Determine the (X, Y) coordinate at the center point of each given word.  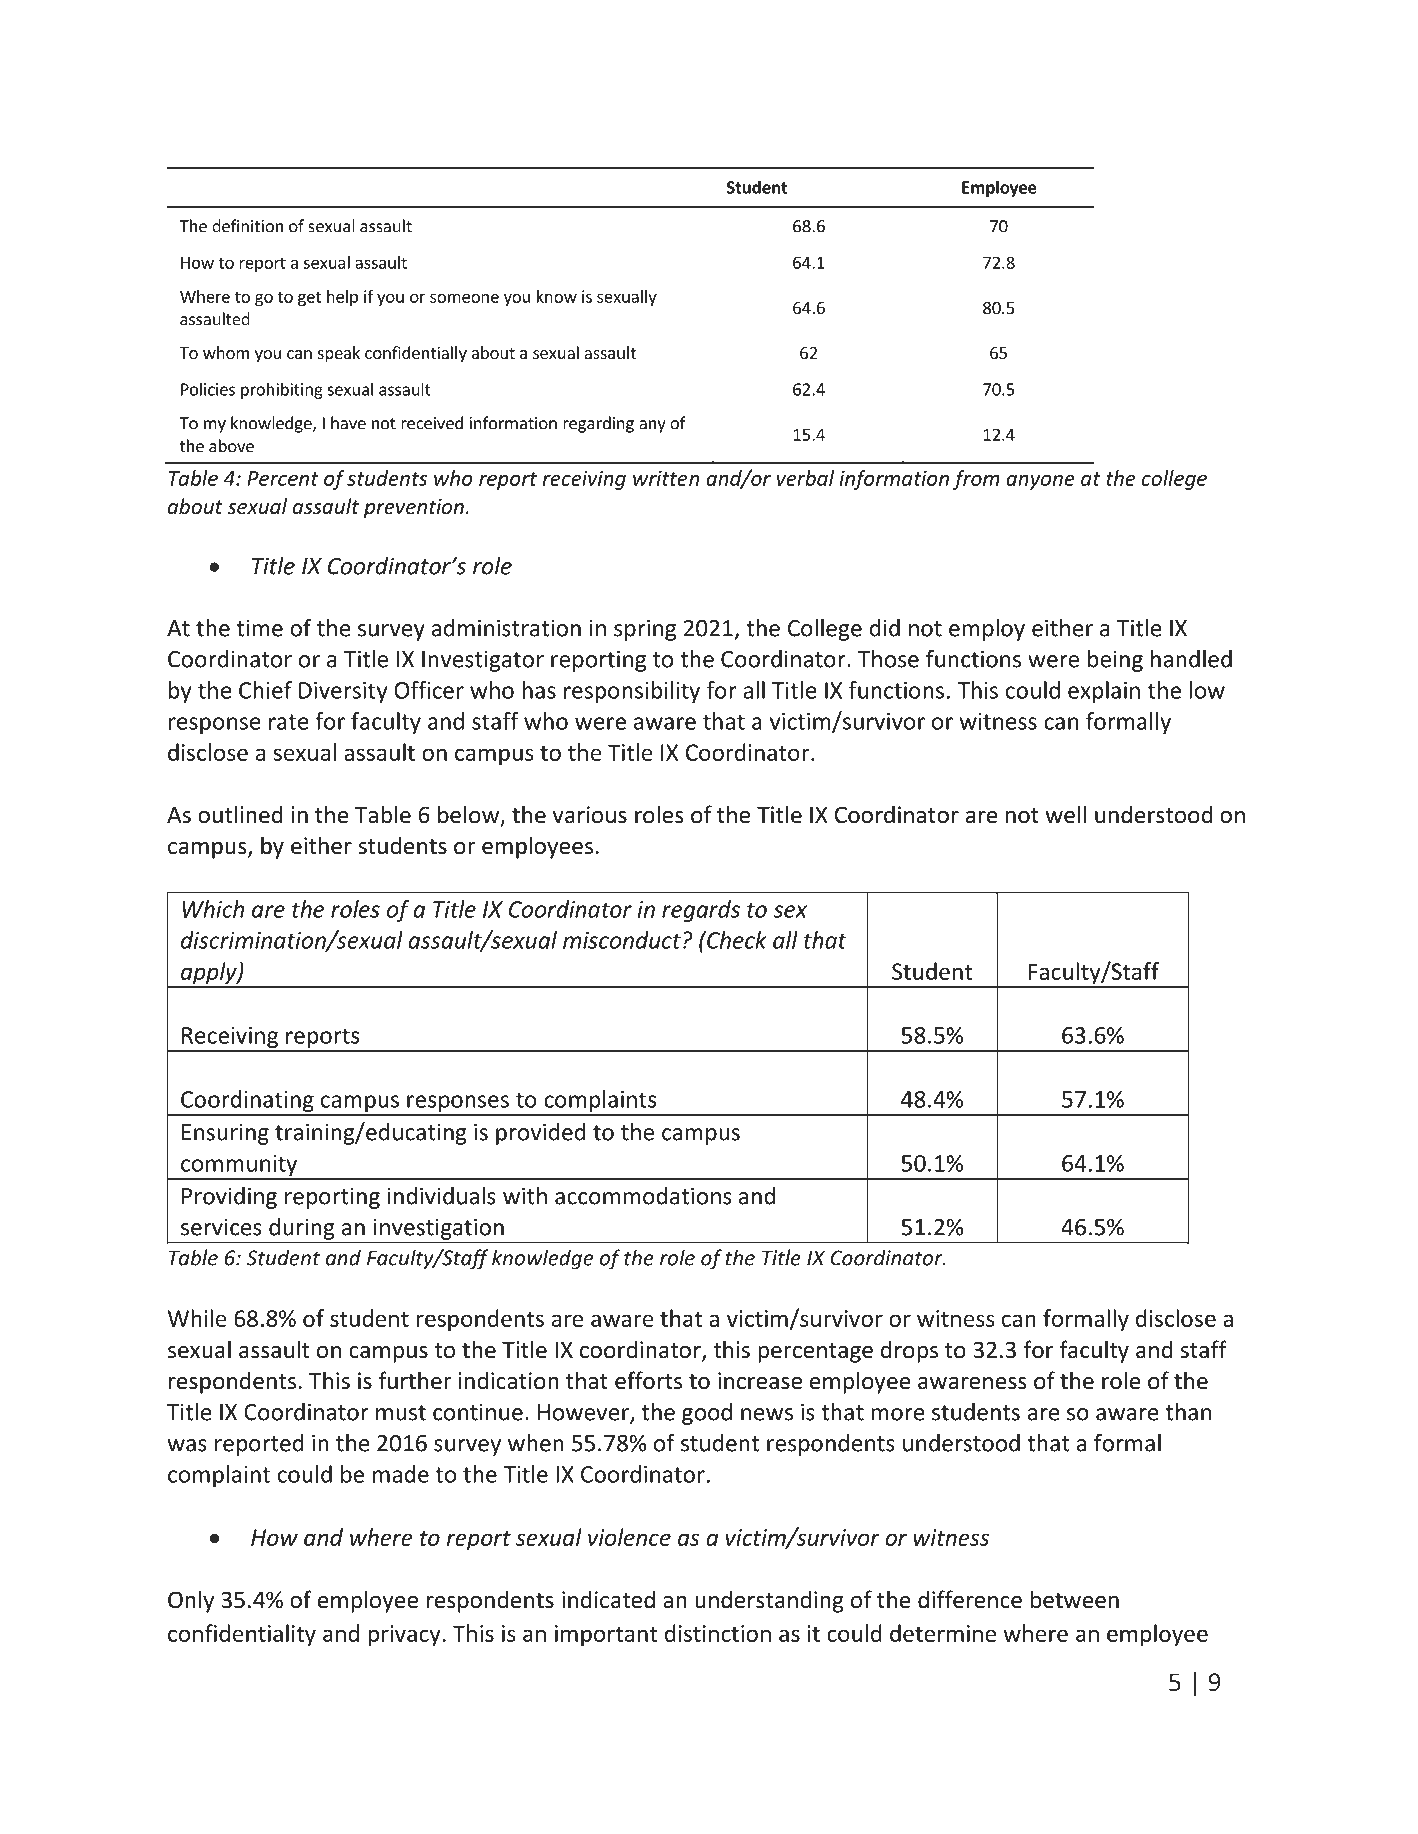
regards (701, 911)
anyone (1040, 482)
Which (213, 909)
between (1075, 1599)
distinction (718, 1633)
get (310, 298)
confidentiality (242, 1635)
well (1065, 814)
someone (464, 298)
